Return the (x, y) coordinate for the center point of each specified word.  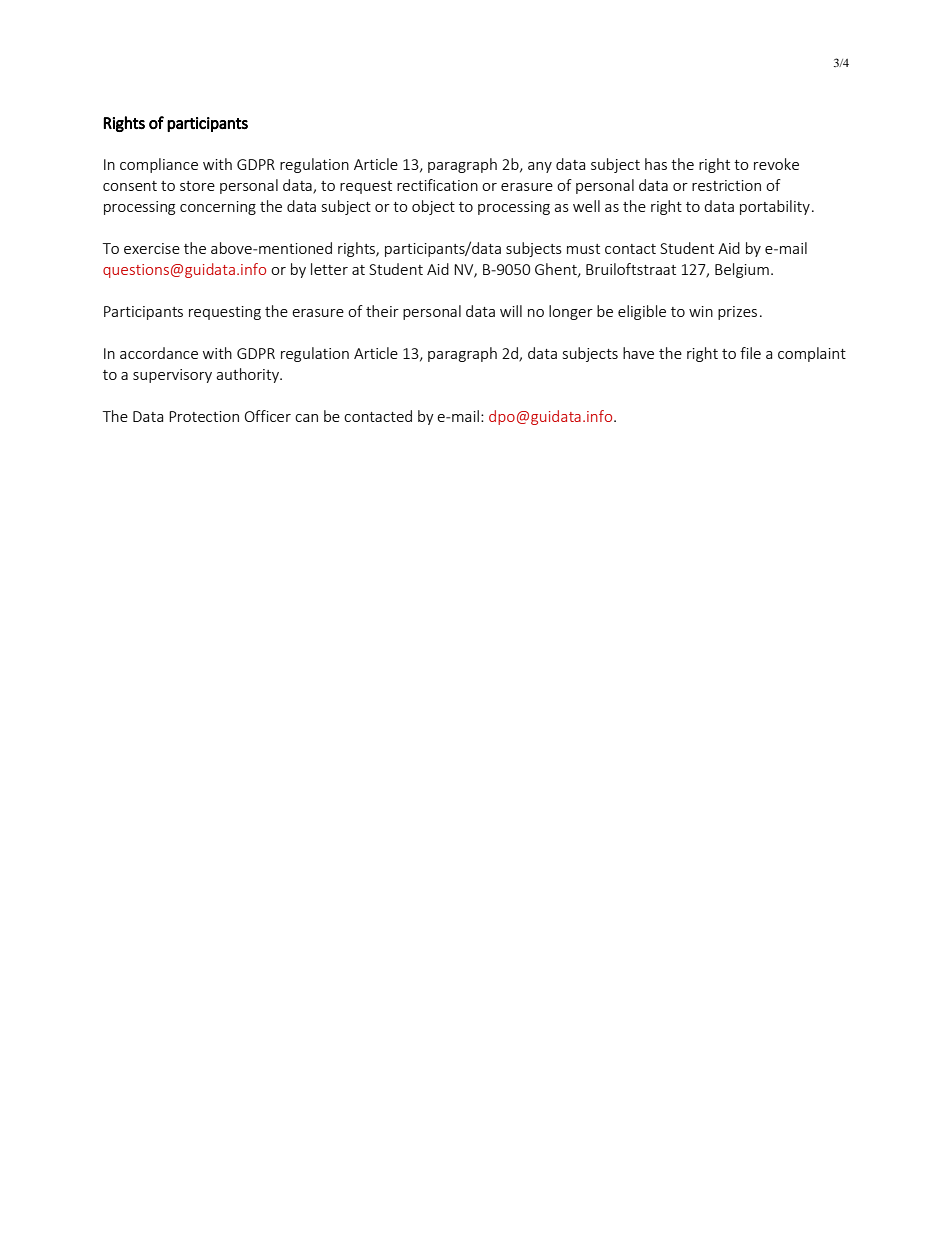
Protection (204, 416)
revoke (776, 164)
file (750, 353)
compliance (159, 165)
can (306, 418)
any (540, 167)
